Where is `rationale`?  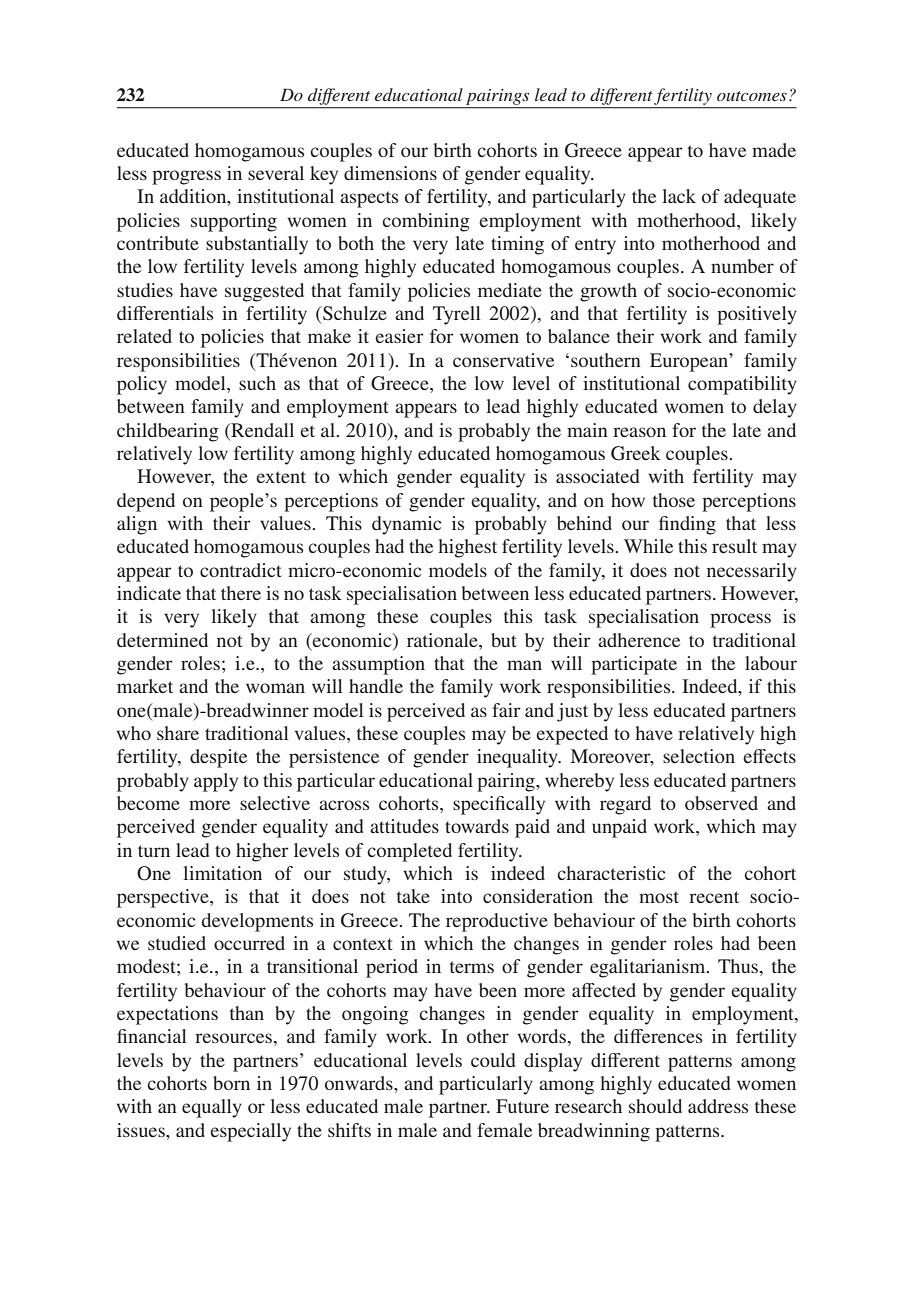
rationale is located at coordinates (443, 640).
